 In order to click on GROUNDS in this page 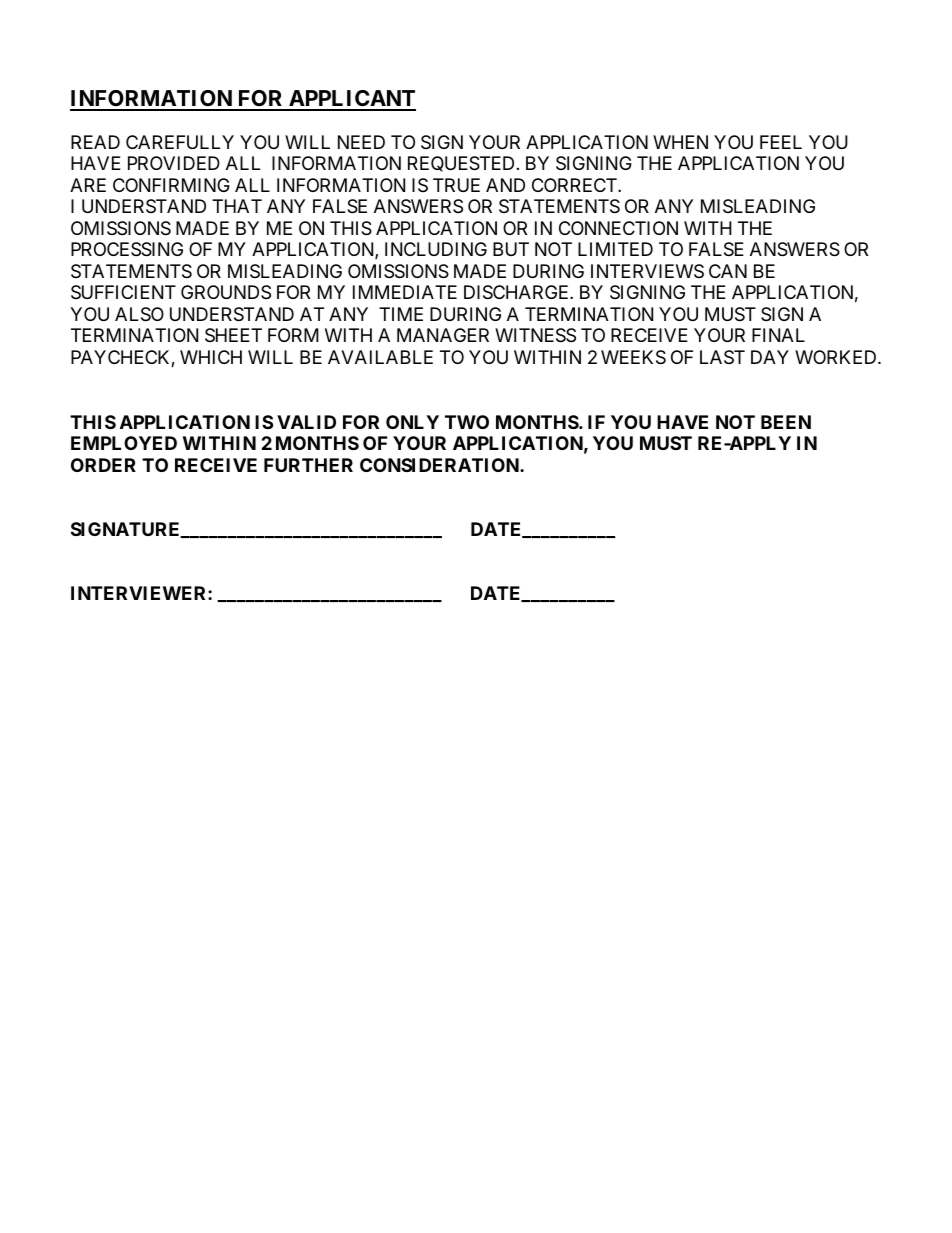, I will do `click(226, 292)`.
